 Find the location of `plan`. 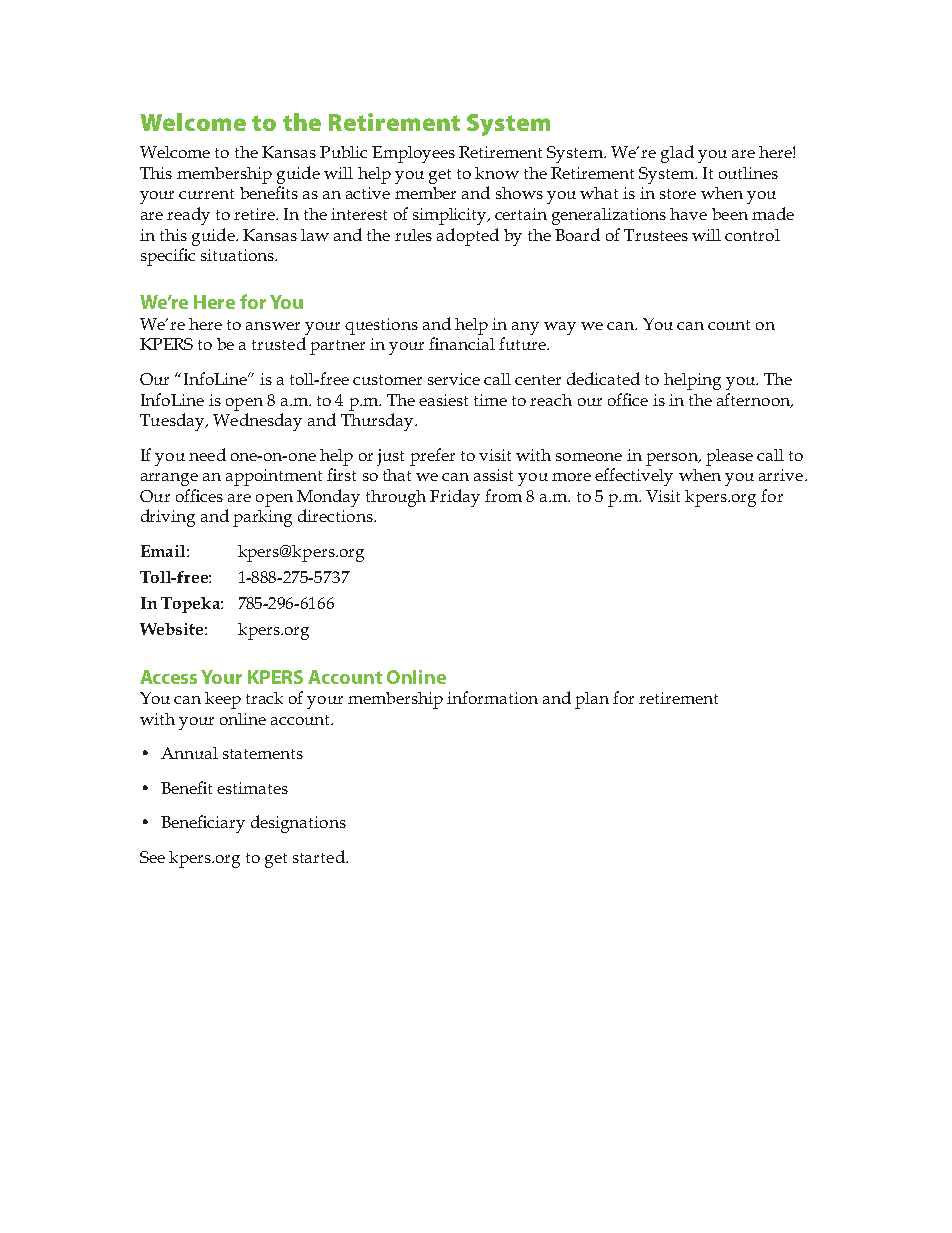

plan is located at coordinates (592, 700).
